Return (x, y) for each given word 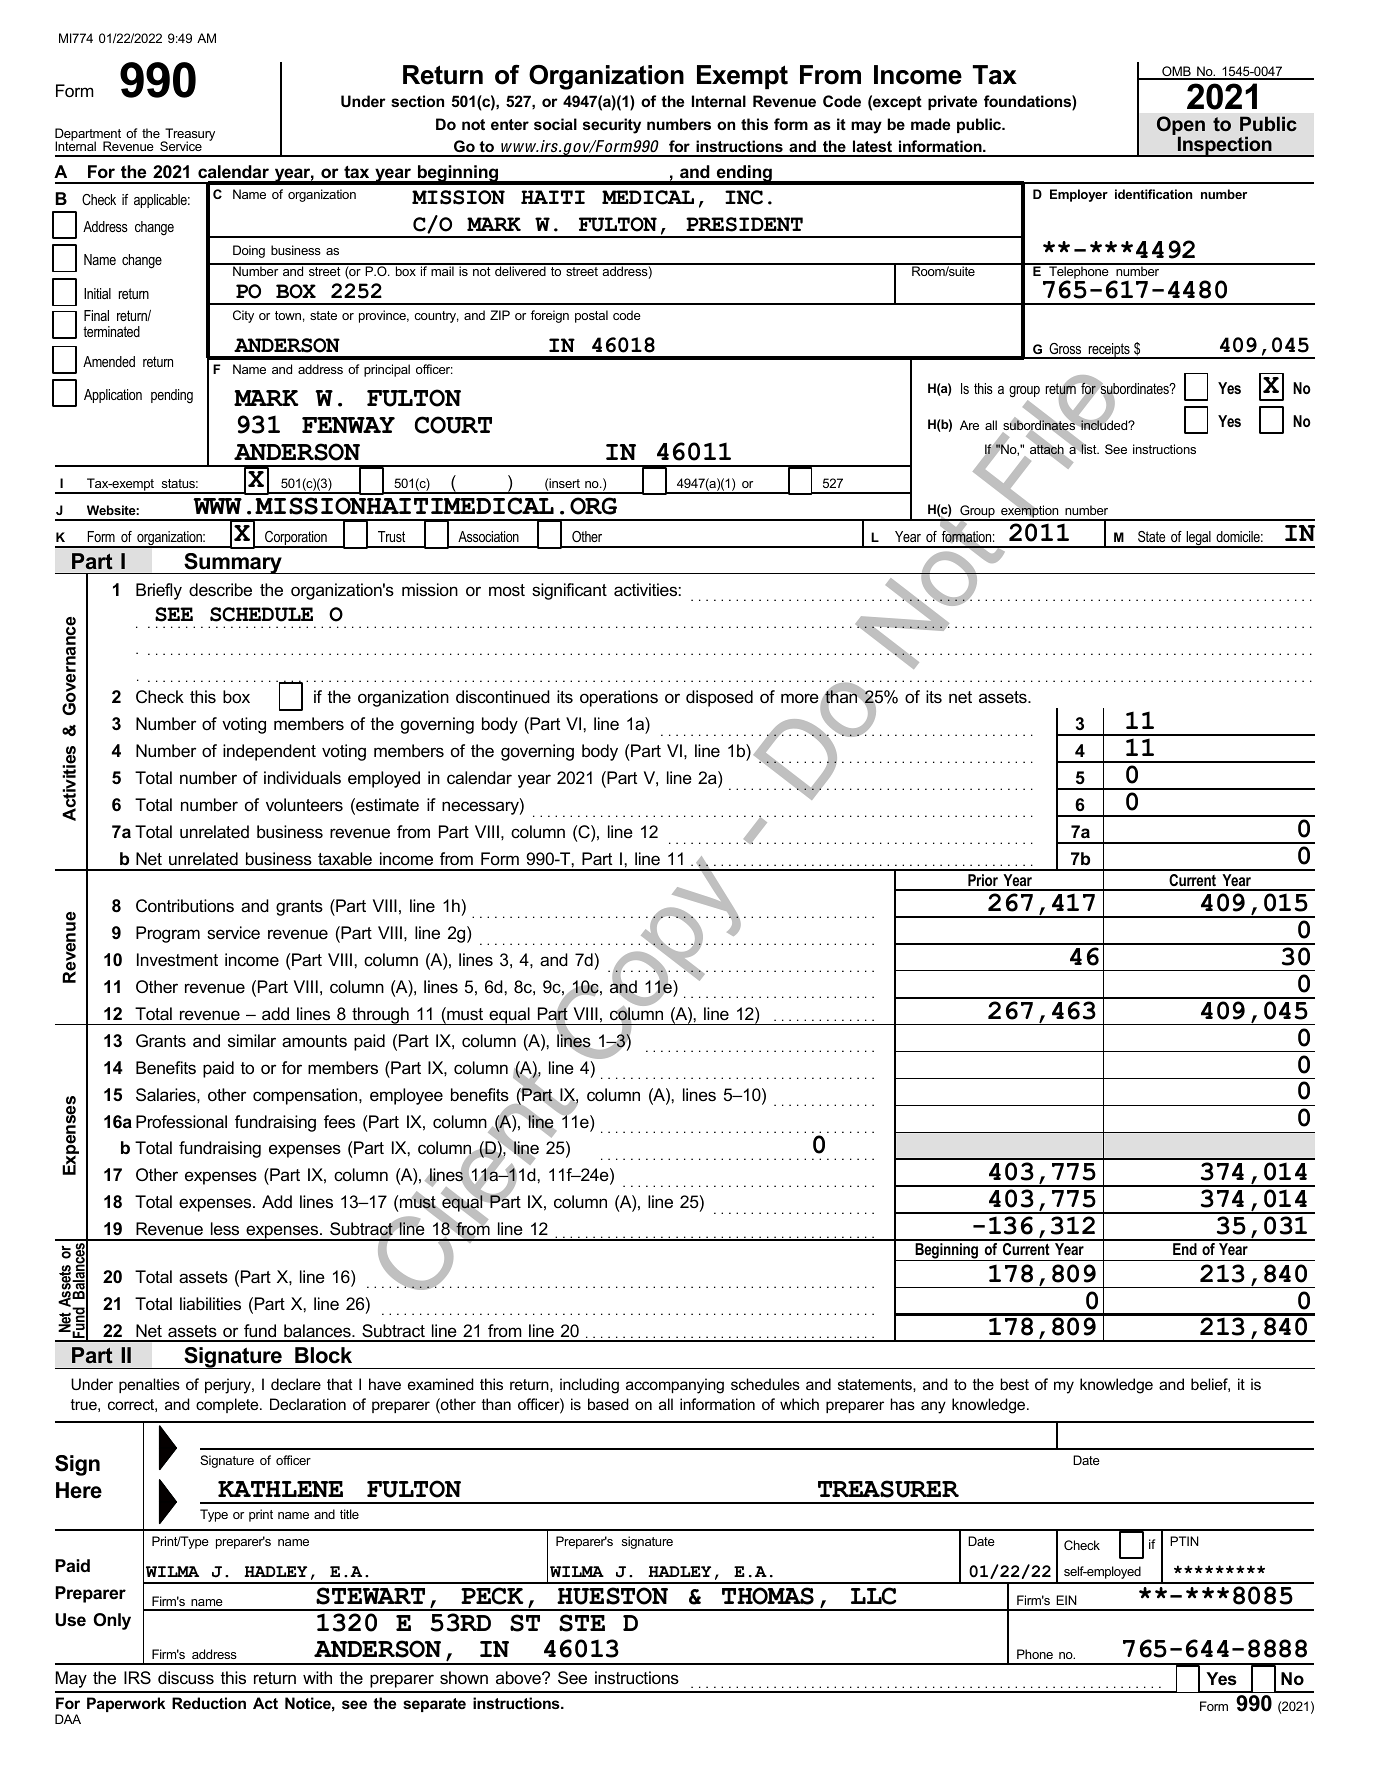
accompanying (675, 1386)
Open (1181, 127)
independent (269, 752)
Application (113, 396)
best (1014, 1384)
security (612, 126)
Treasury (189, 135)
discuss (186, 1678)
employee (406, 1096)
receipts (1109, 351)
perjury (229, 1386)
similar (252, 1041)
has (903, 1404)
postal (591, 316)
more (800, 698)
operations (619, 698)
